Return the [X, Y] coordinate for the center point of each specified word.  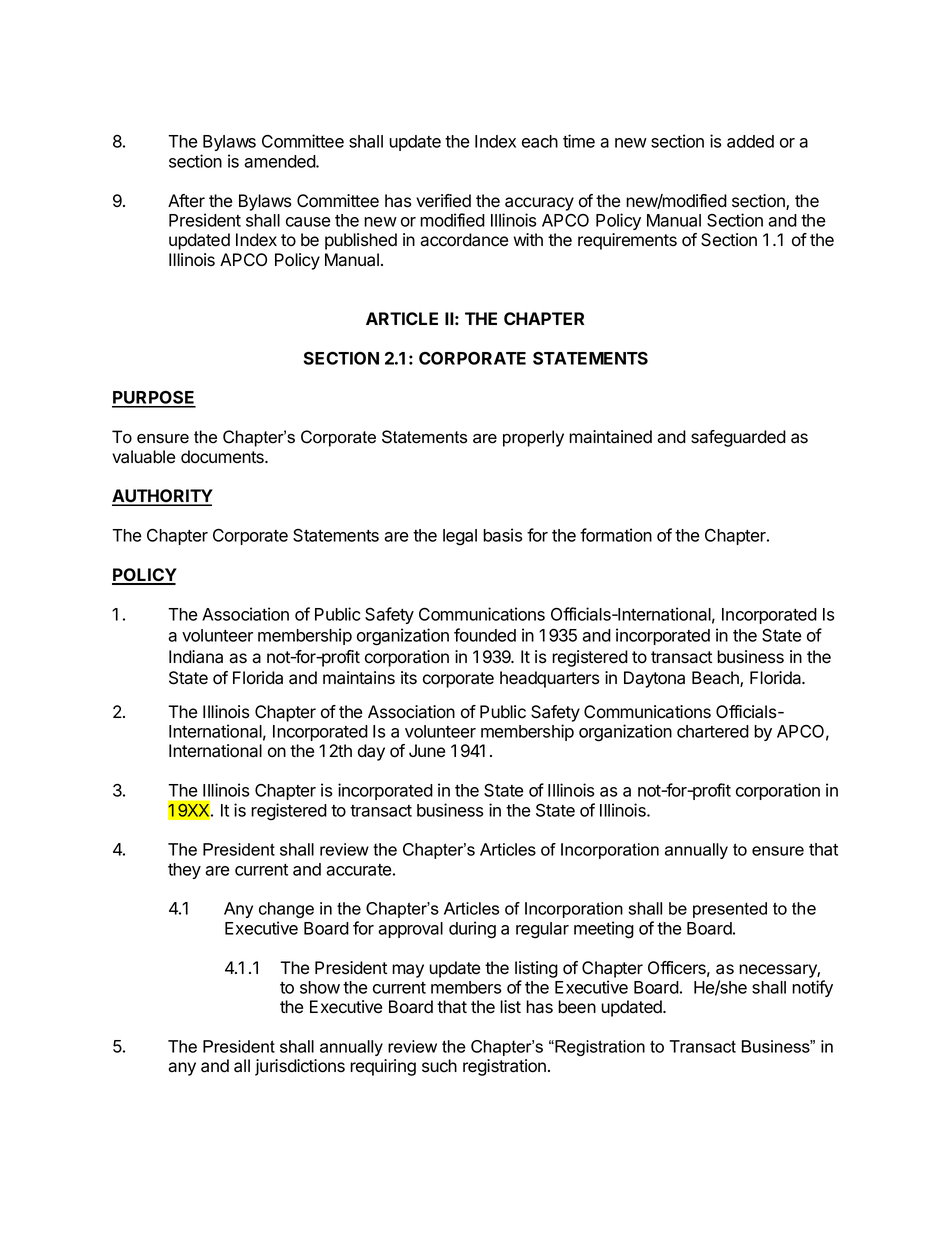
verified [443, 201]
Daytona [654, 679]
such [439, 1066]
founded [485, 635]
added [750, 141]
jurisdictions [300, 1067]
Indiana [196, 657]
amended [280, 161]
